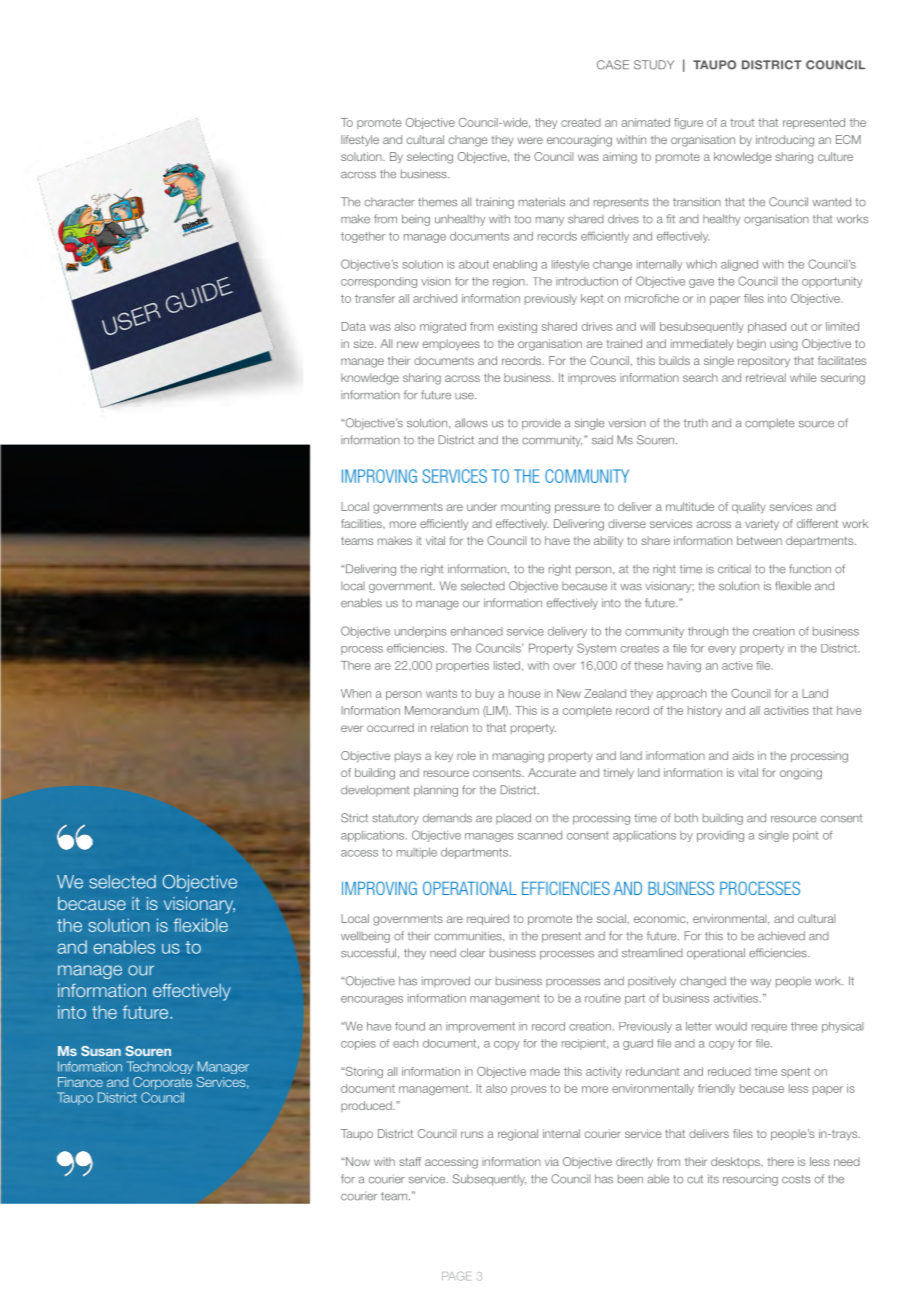  What do you see at coordinates (477, 631) in the image?
I see `enhanced` at bounding box center [477, 631].
